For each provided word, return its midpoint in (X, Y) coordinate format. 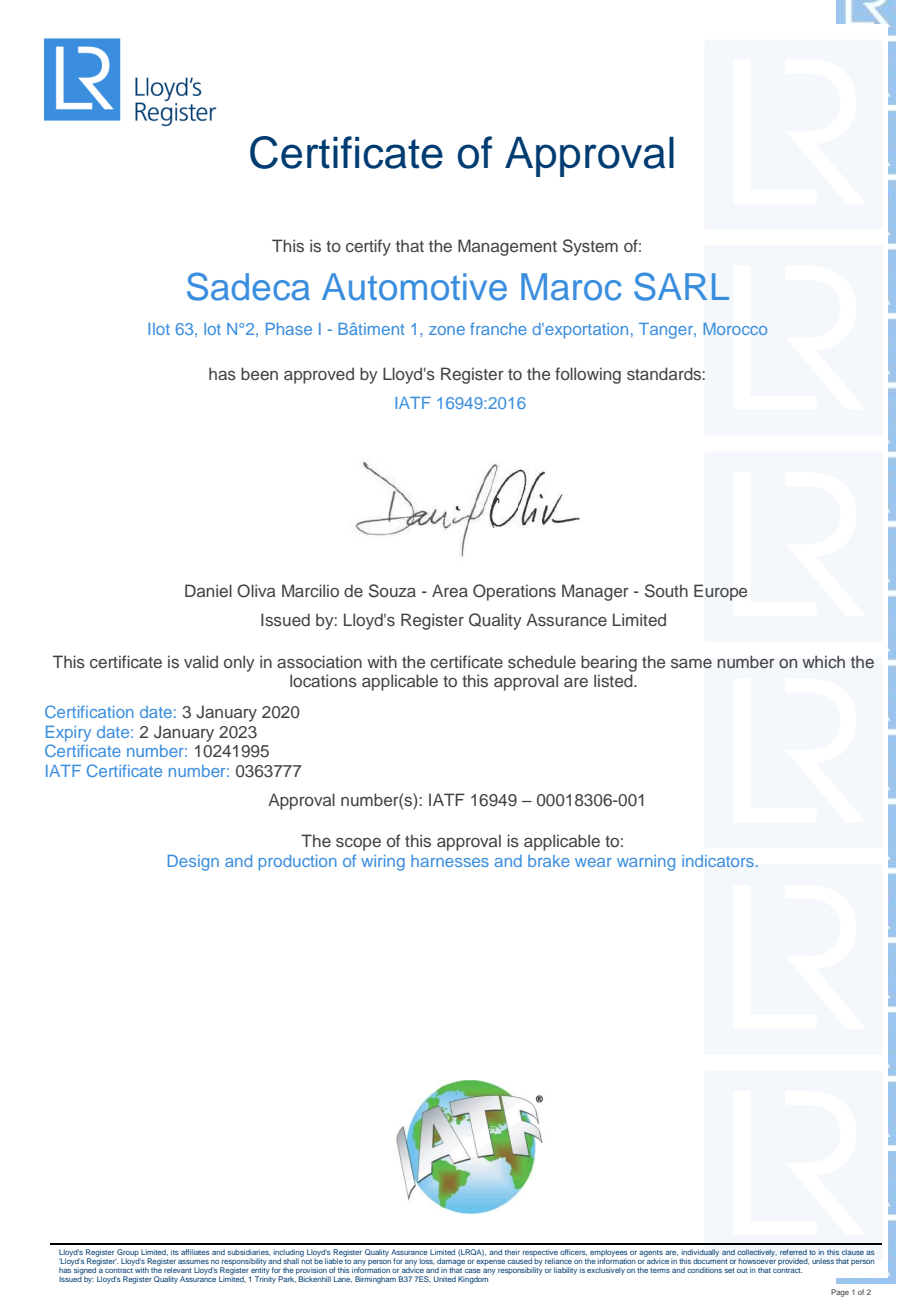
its (175, 1252)
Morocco (735, 329)
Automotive (414, 287)
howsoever (757, 1260)
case (473, 1271)
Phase (289, 329)
